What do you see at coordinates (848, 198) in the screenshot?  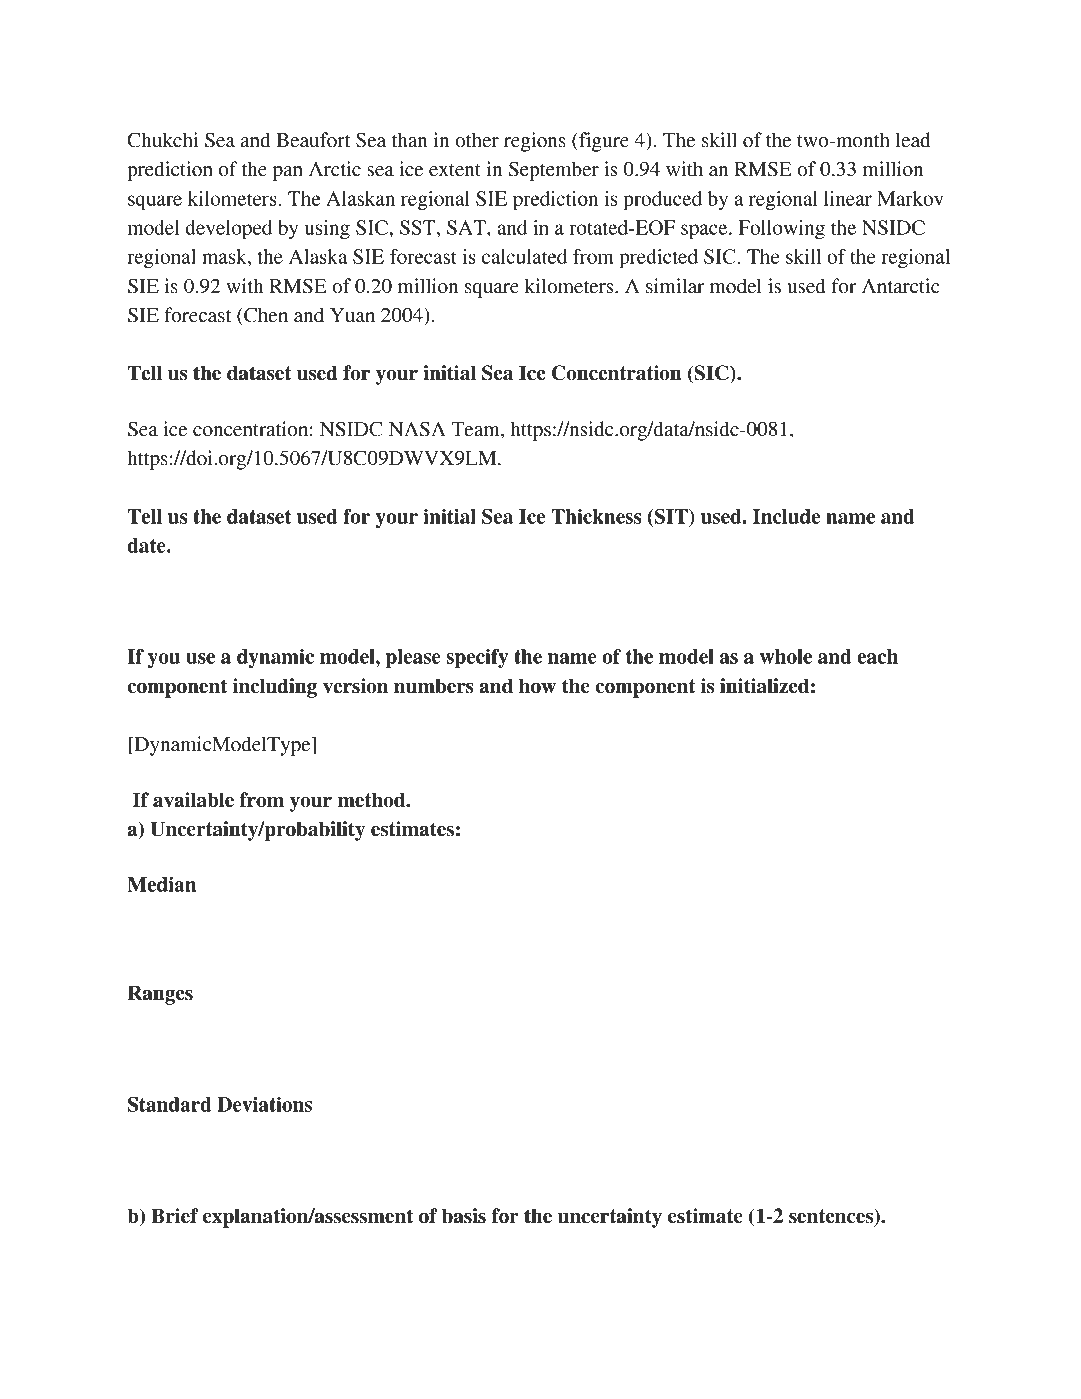 I see `linear` at bounding box center [848, 198].
